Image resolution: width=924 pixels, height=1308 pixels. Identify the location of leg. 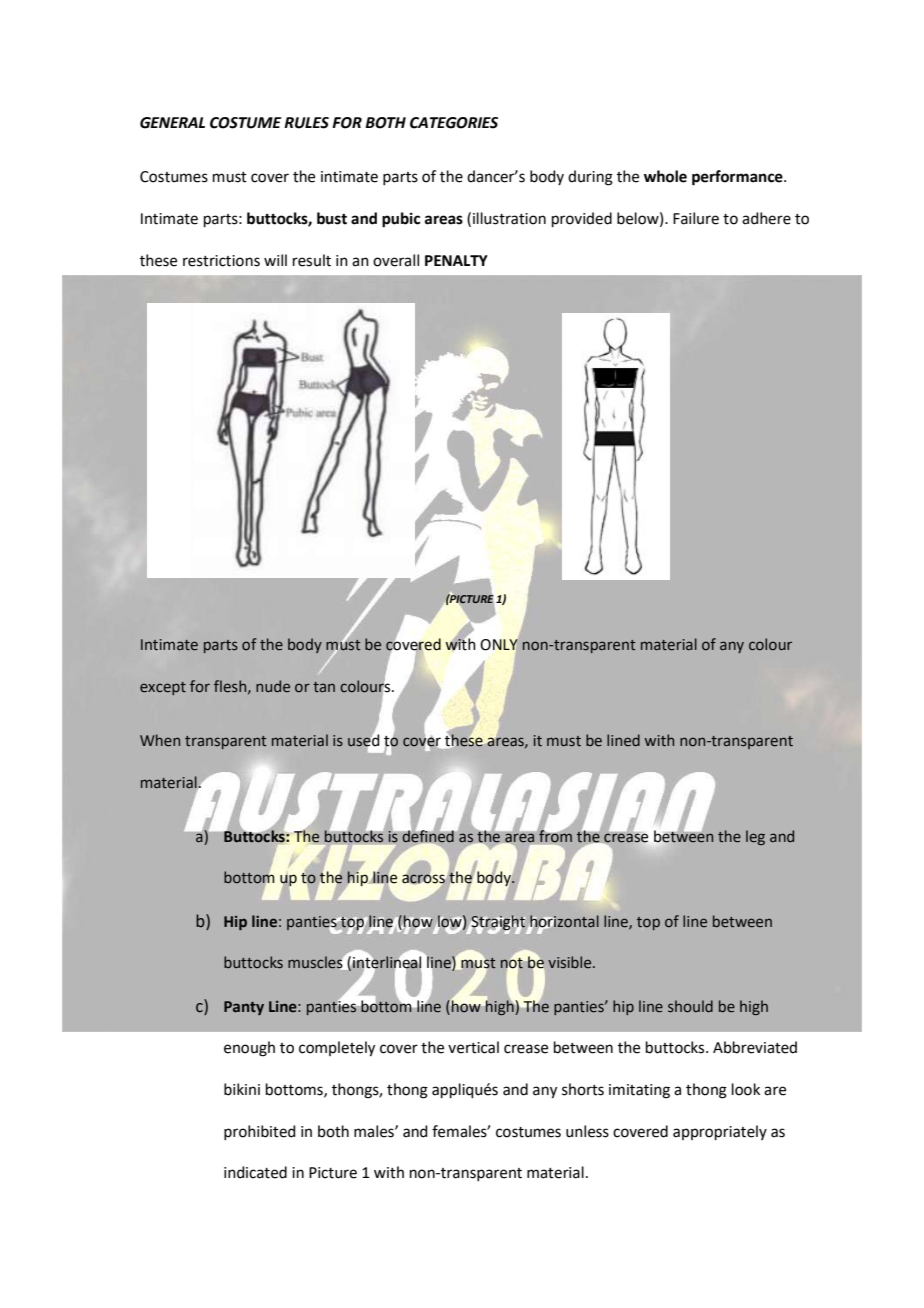
(755, 837).
